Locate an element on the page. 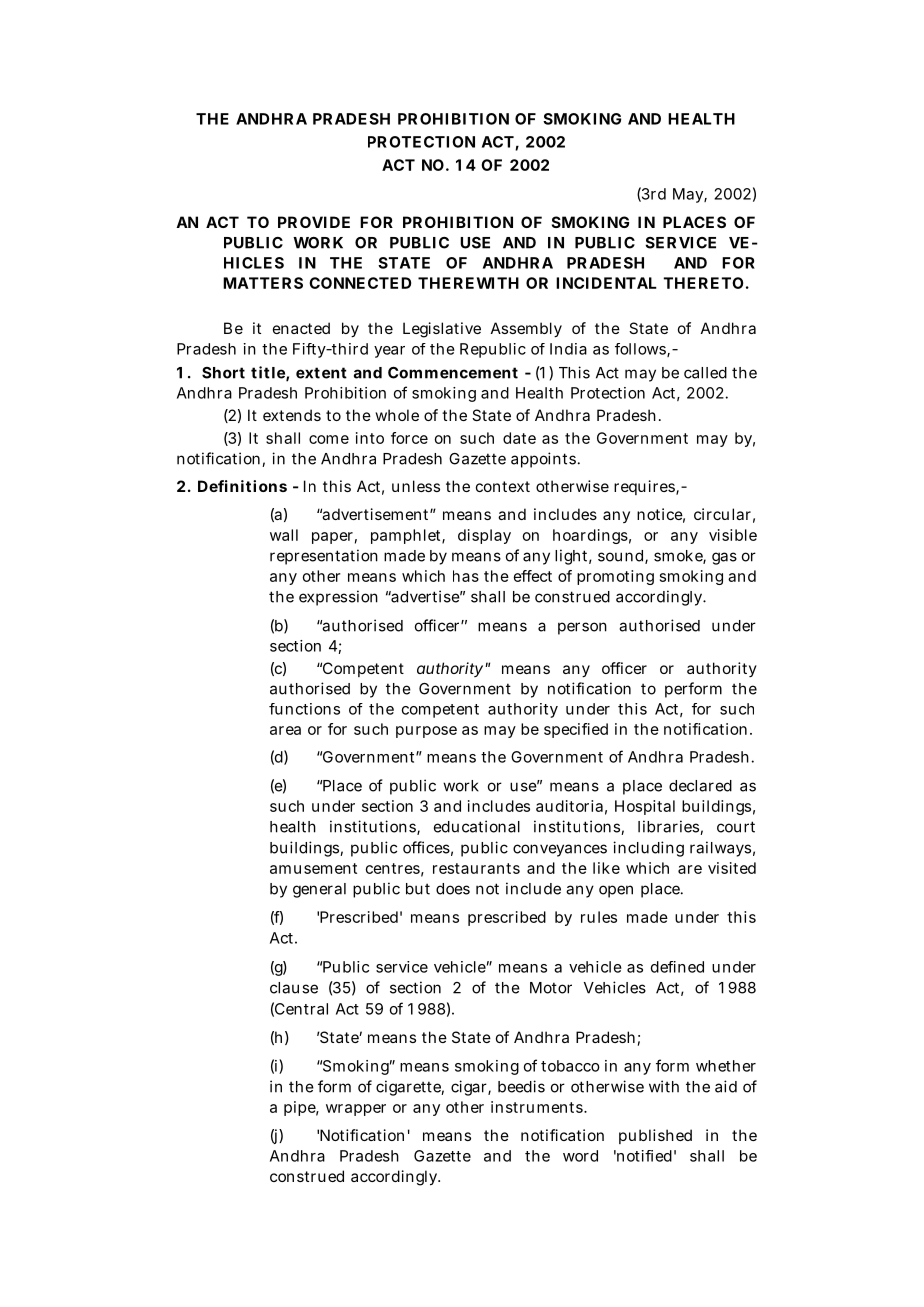  specified is located at coordinates (576, 730).
